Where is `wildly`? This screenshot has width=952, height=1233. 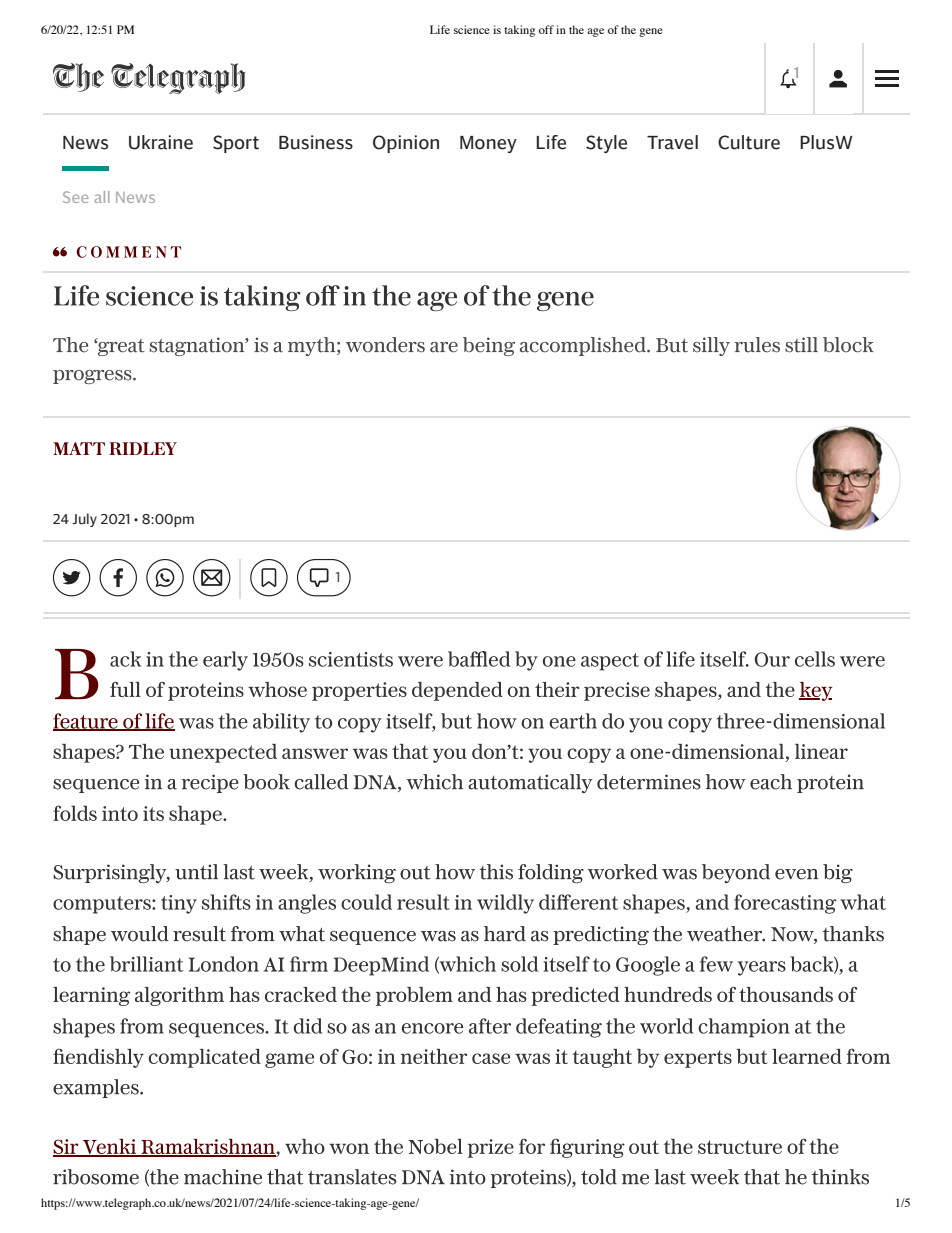
wildly is located at coordinates (505, 904).
